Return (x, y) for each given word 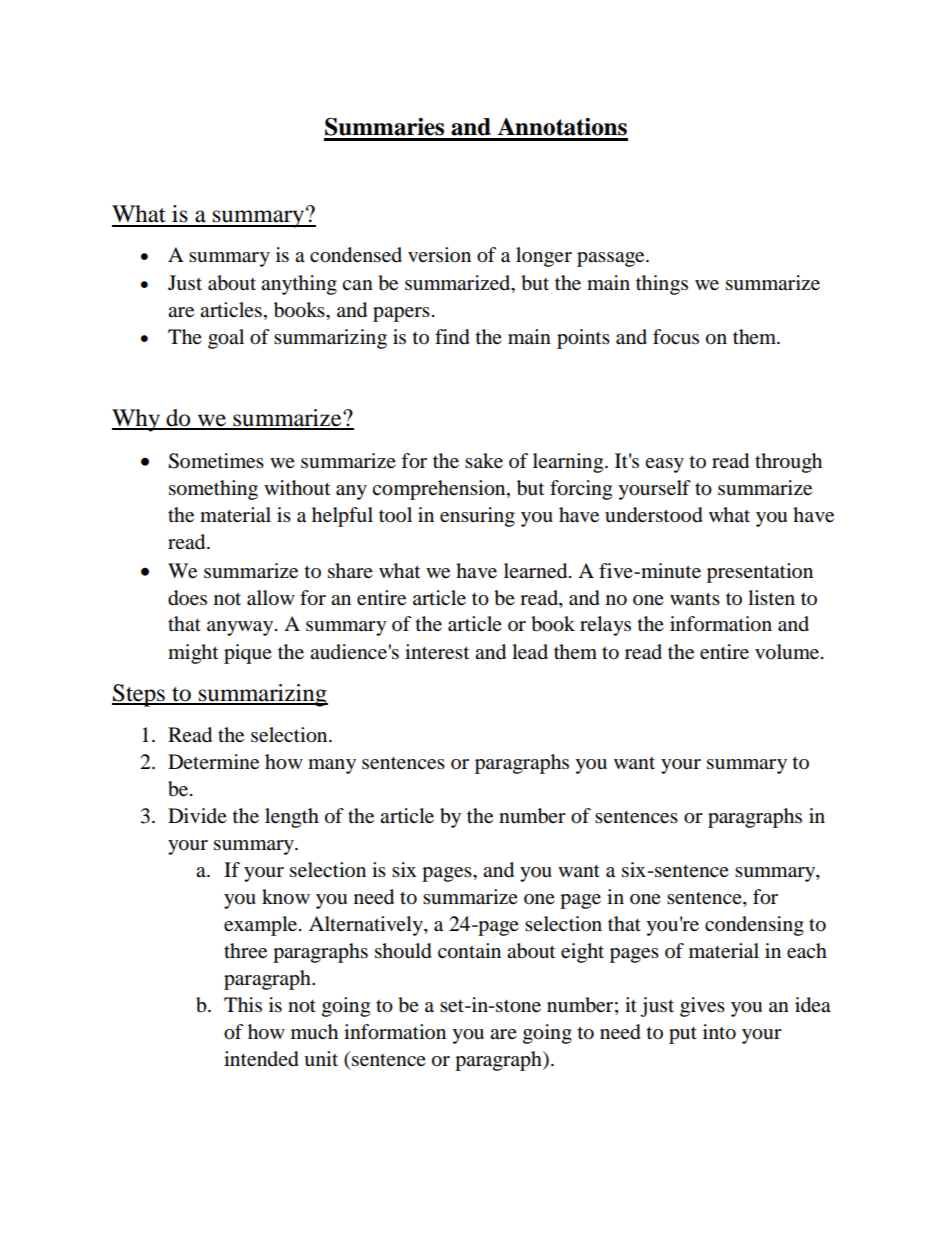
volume (788, 652)
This (243, 1004)
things (662, 285)
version (439, 255)
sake (484, 461)
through (788, 463)
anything (299, 285)
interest (437, 651)
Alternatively (367, 926)
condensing (754, 926)
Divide (197, 815)
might (193, 654)
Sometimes (216, 461)
